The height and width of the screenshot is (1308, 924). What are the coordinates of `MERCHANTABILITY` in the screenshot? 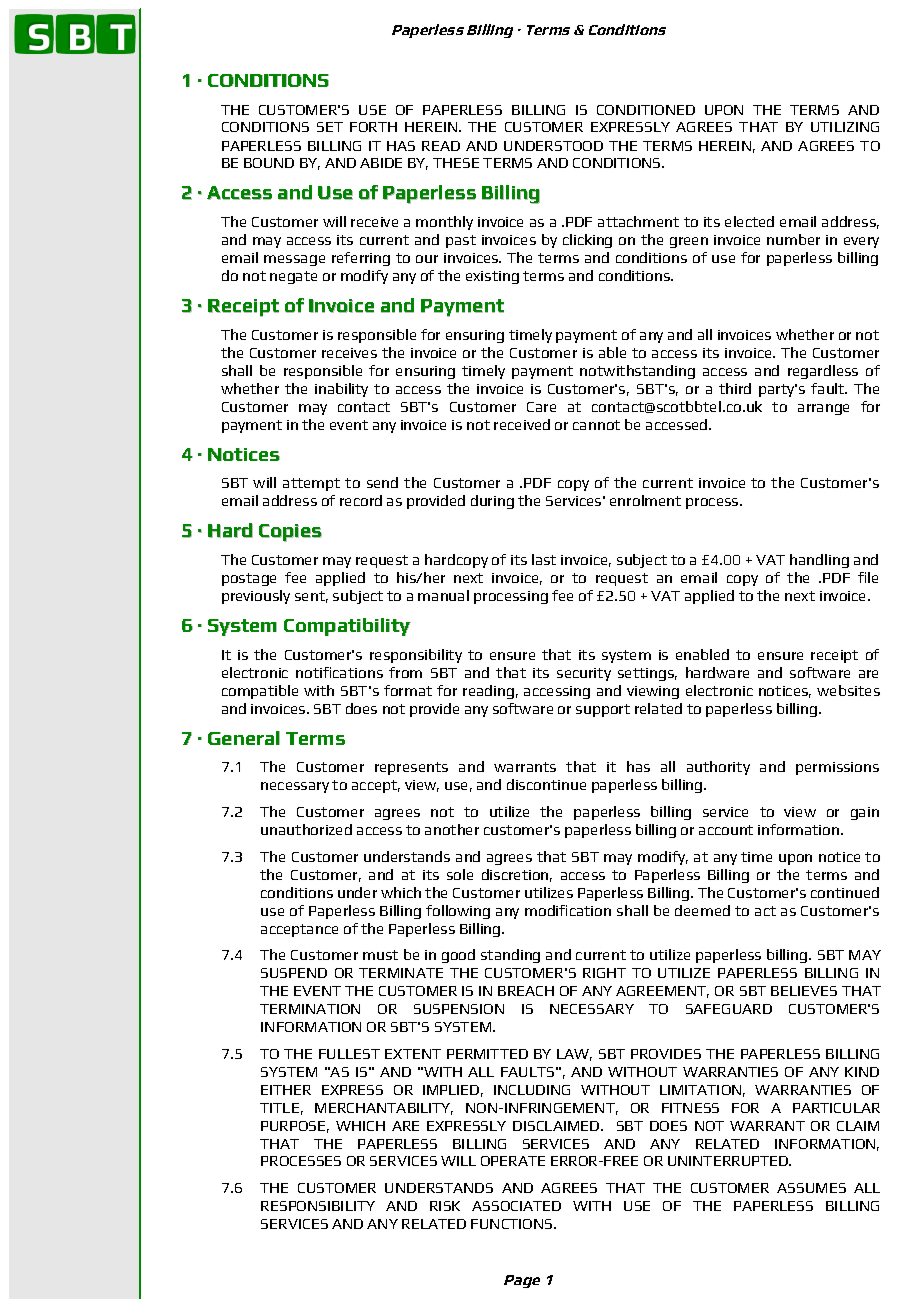 It's located at (384, 1109).
